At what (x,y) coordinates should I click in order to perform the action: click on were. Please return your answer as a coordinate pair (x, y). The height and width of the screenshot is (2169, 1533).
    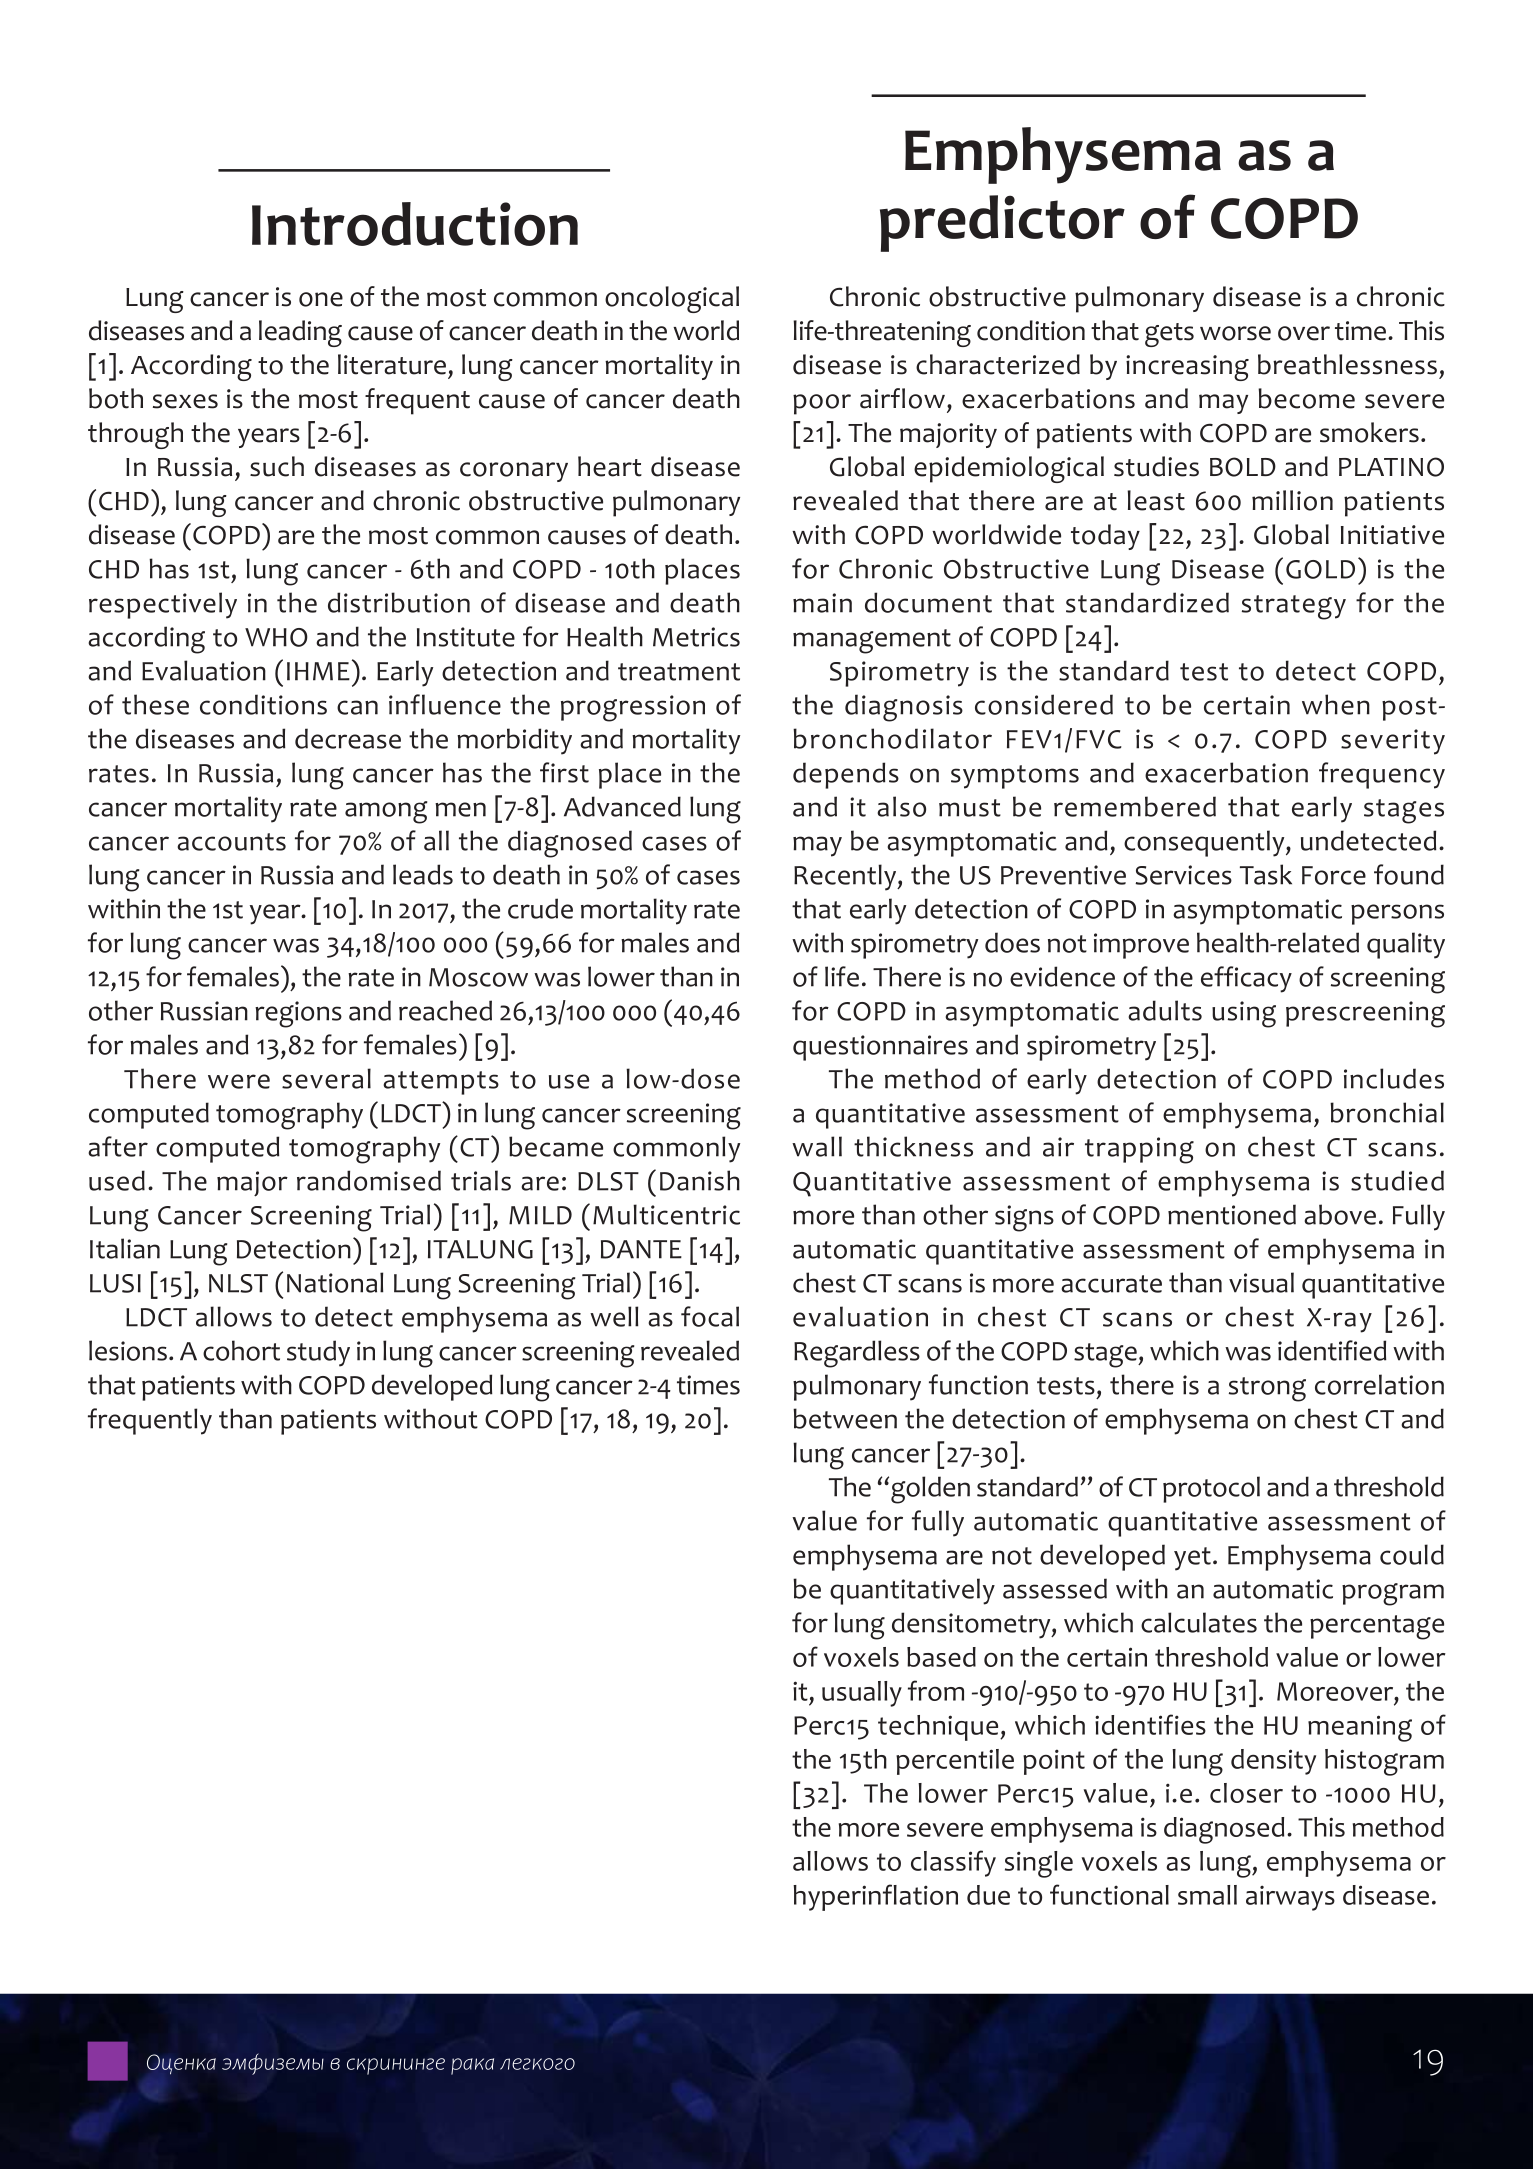
    Looking at the image, I should click on (239, 1081).
